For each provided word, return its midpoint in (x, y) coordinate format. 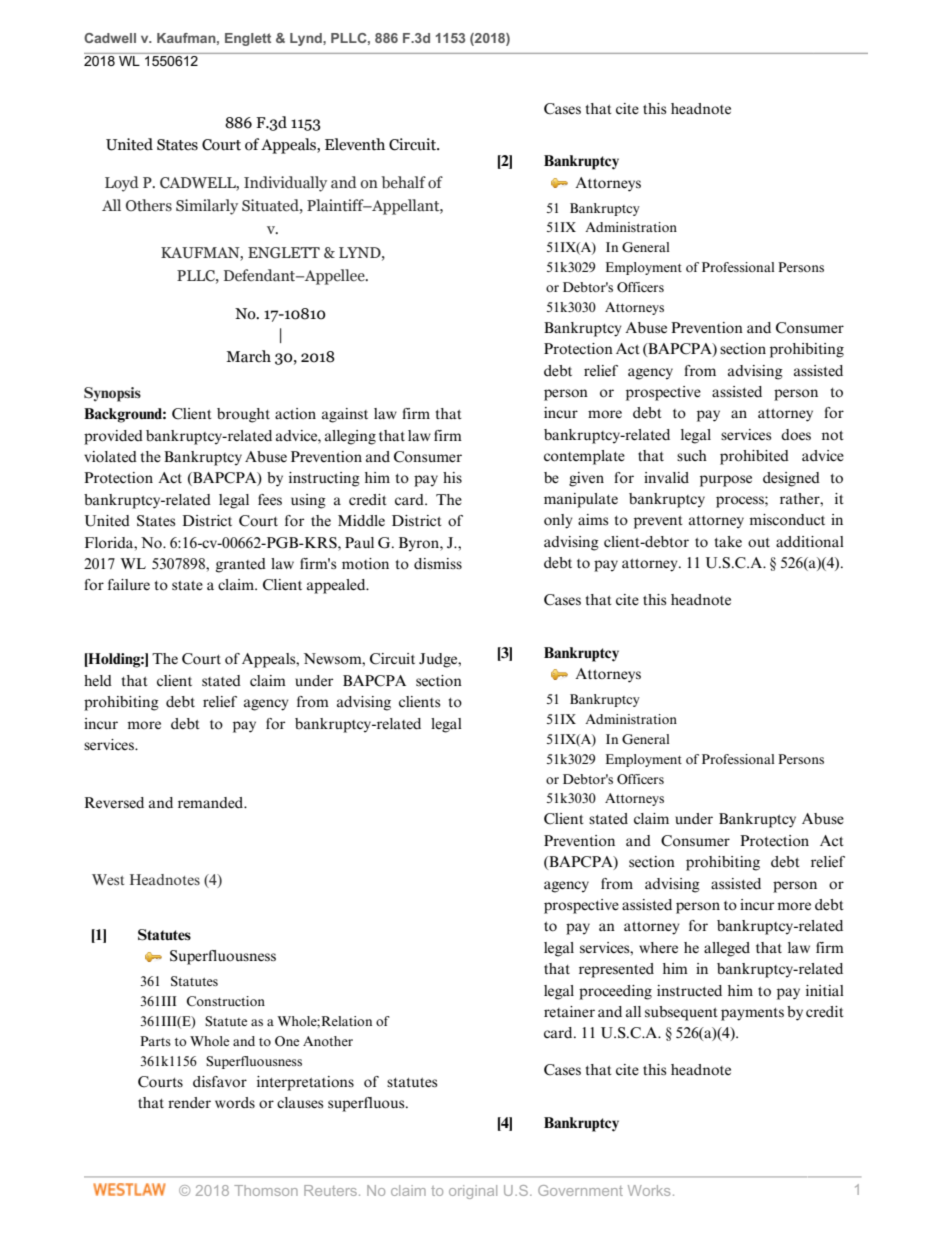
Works (649, 1190)
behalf (403, 182)
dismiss (438, 564)
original (473, 1192)
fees (270, 500)
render (189, 1103)
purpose (726, 481)
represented (616, 970)
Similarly (207, 207)
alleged (727, 949)
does (796, 435)
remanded (212, 803)
